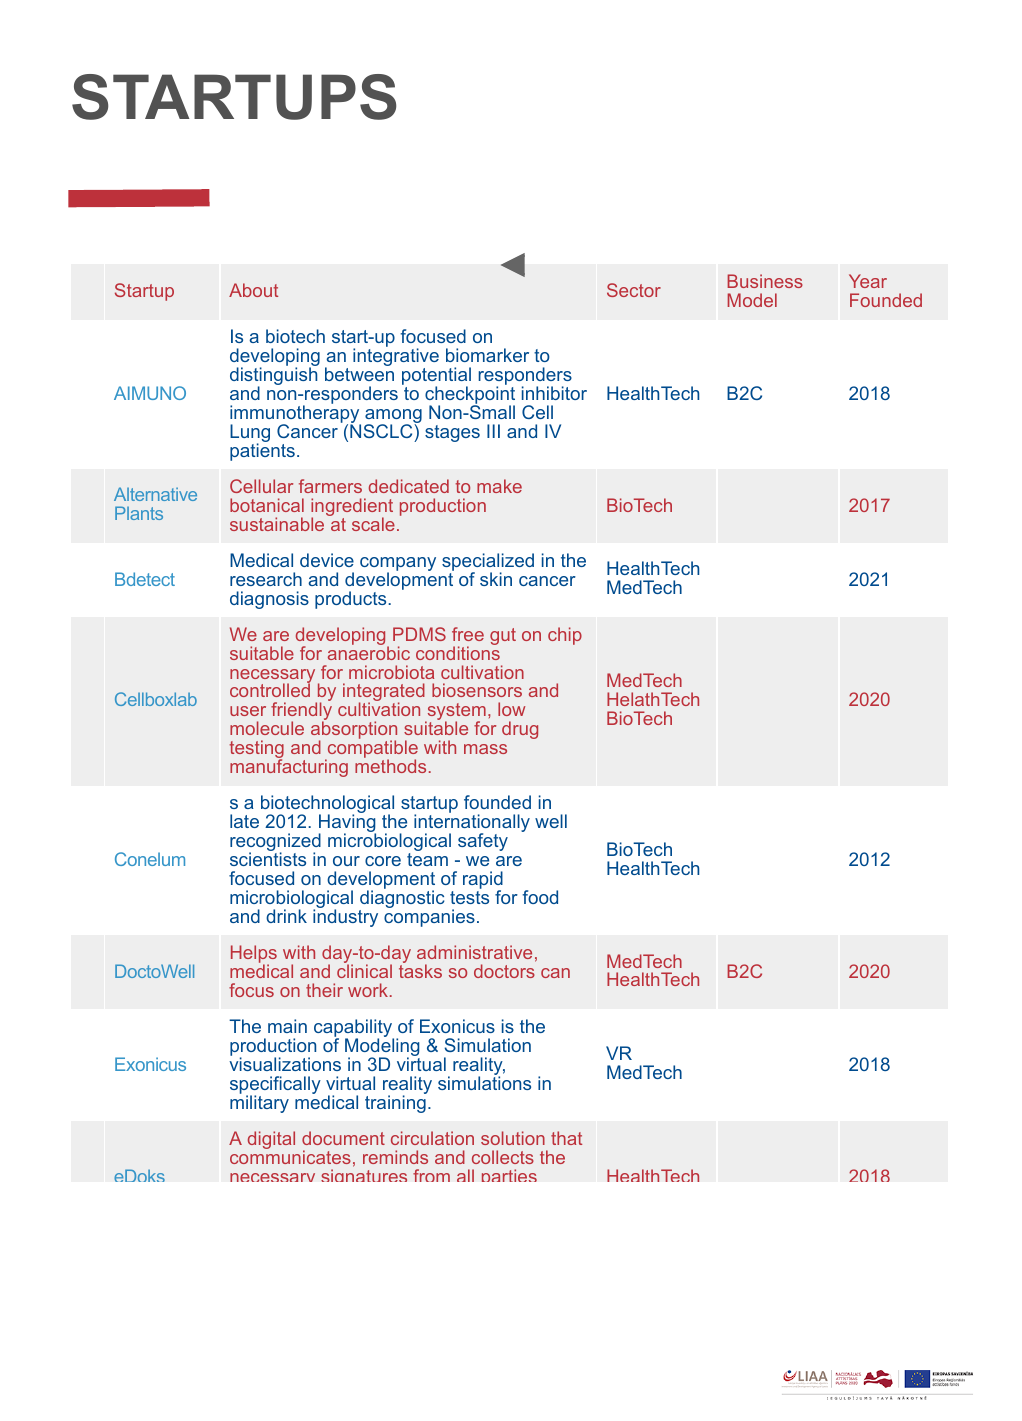 This image has width=1022, height=1421. I want to click on user, so click(248, 711).
